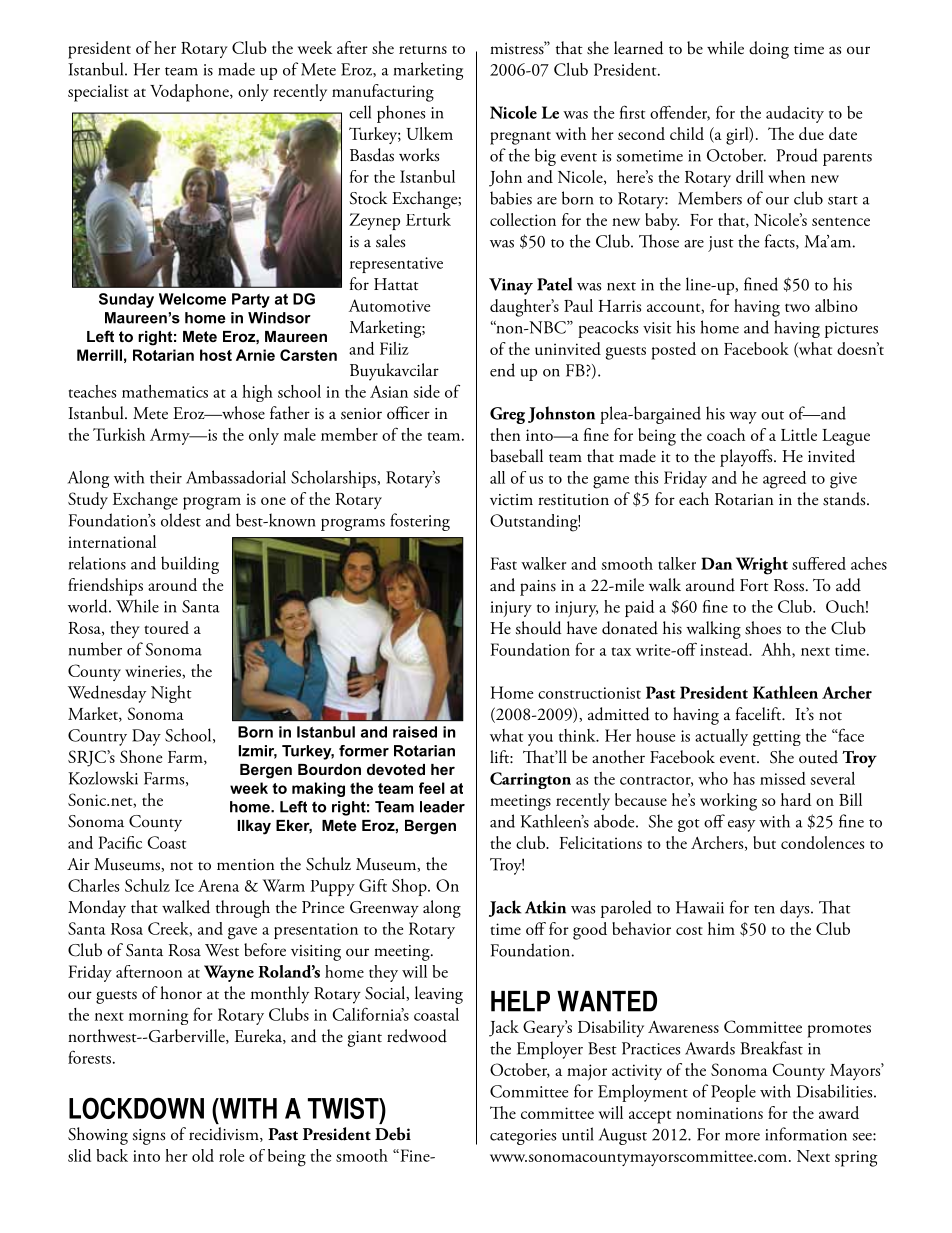 The image size is (952, 1233). What do you see at coordinates (769, 50) in the screenshot?
I see `doing` at bounding box center [769, 50].
